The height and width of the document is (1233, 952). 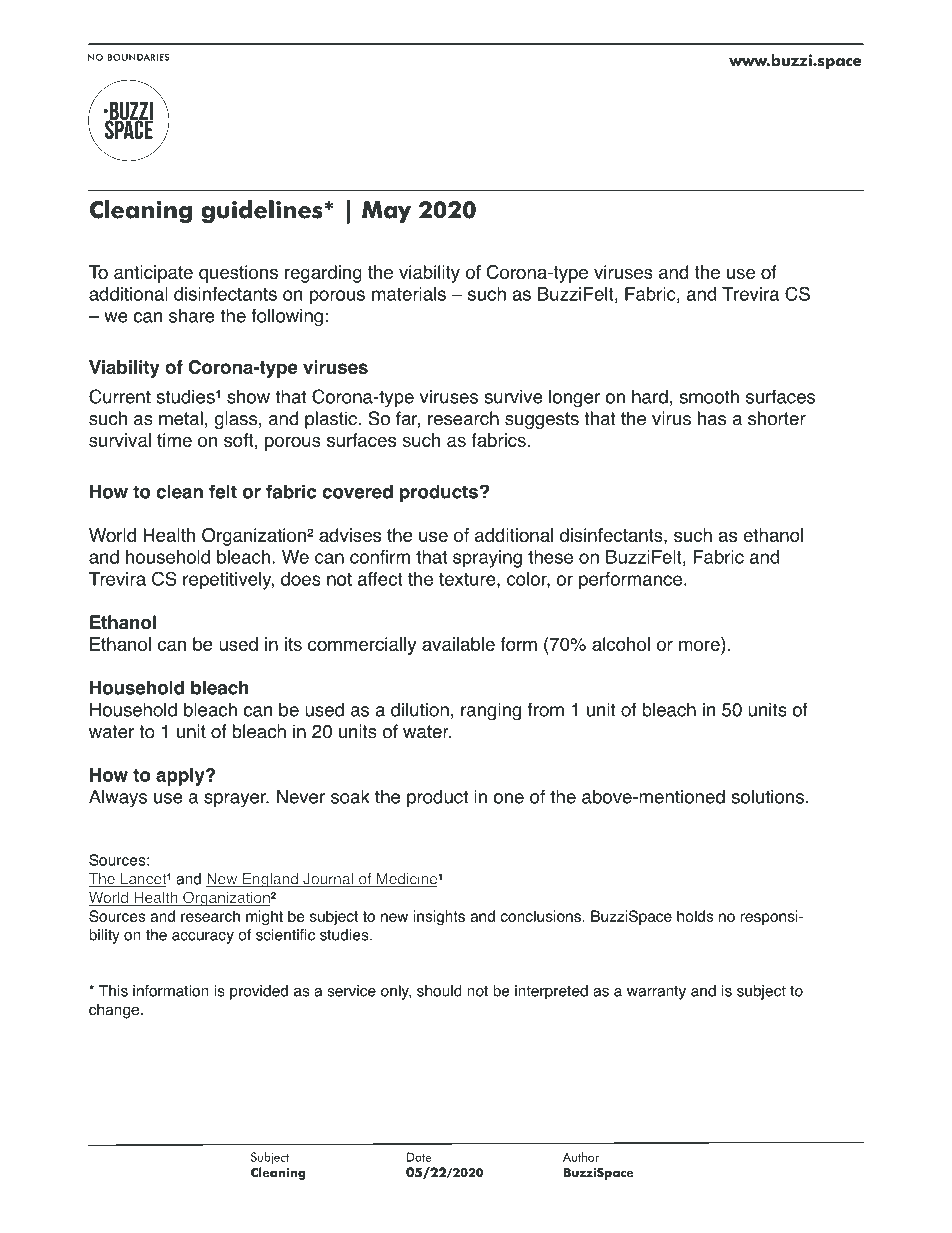 What do you see at coordinates (420, 710) in the document?
I see `dilution` at bounding box center [420, 710].
